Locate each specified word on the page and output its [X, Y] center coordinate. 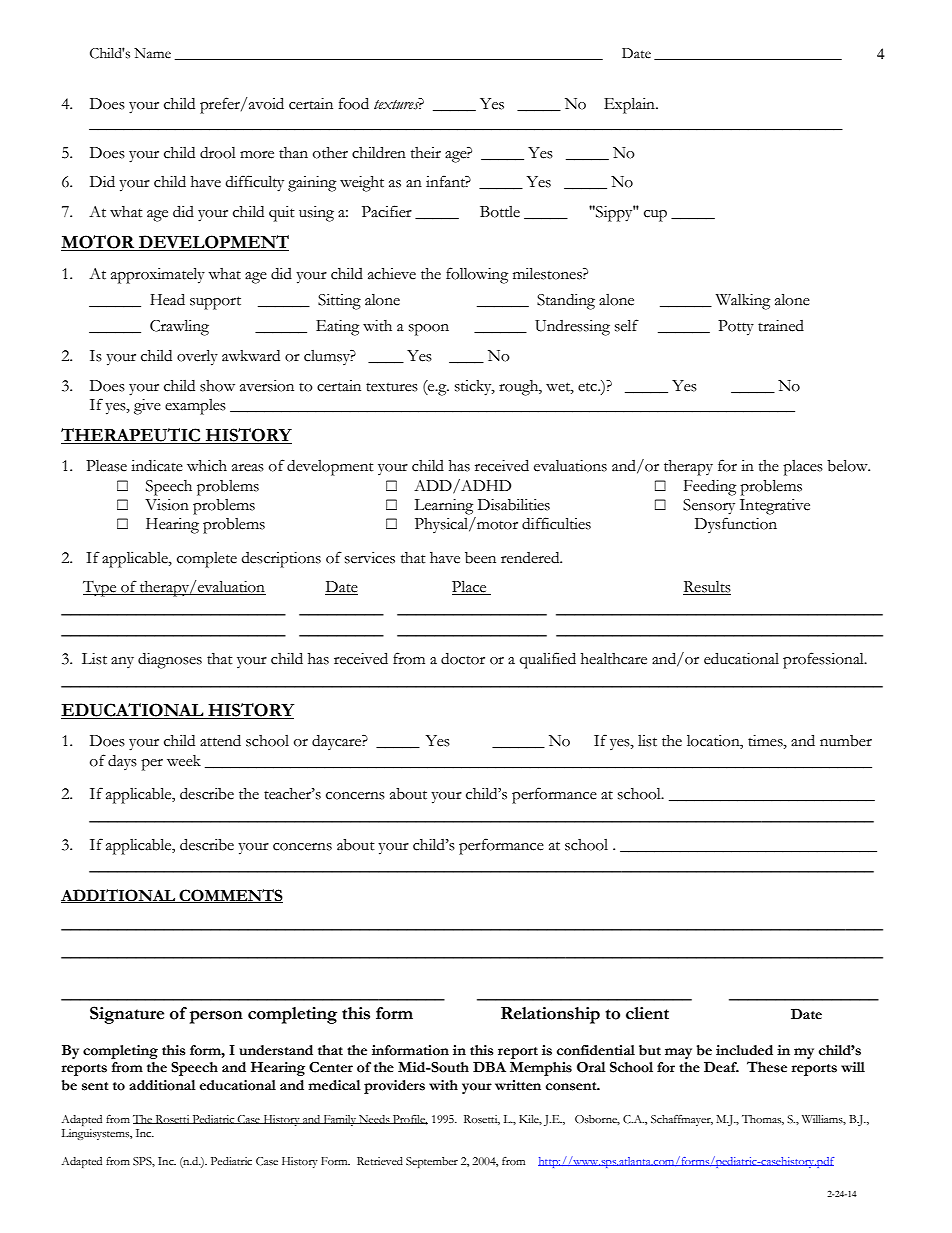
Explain [630, 105]
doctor [463, 659]
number [846, 741]
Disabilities [514, 504]
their [426, 153]
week [184, 761]
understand [276, 1050]
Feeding [710, 488]
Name [152, 53]
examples [195, 407]
